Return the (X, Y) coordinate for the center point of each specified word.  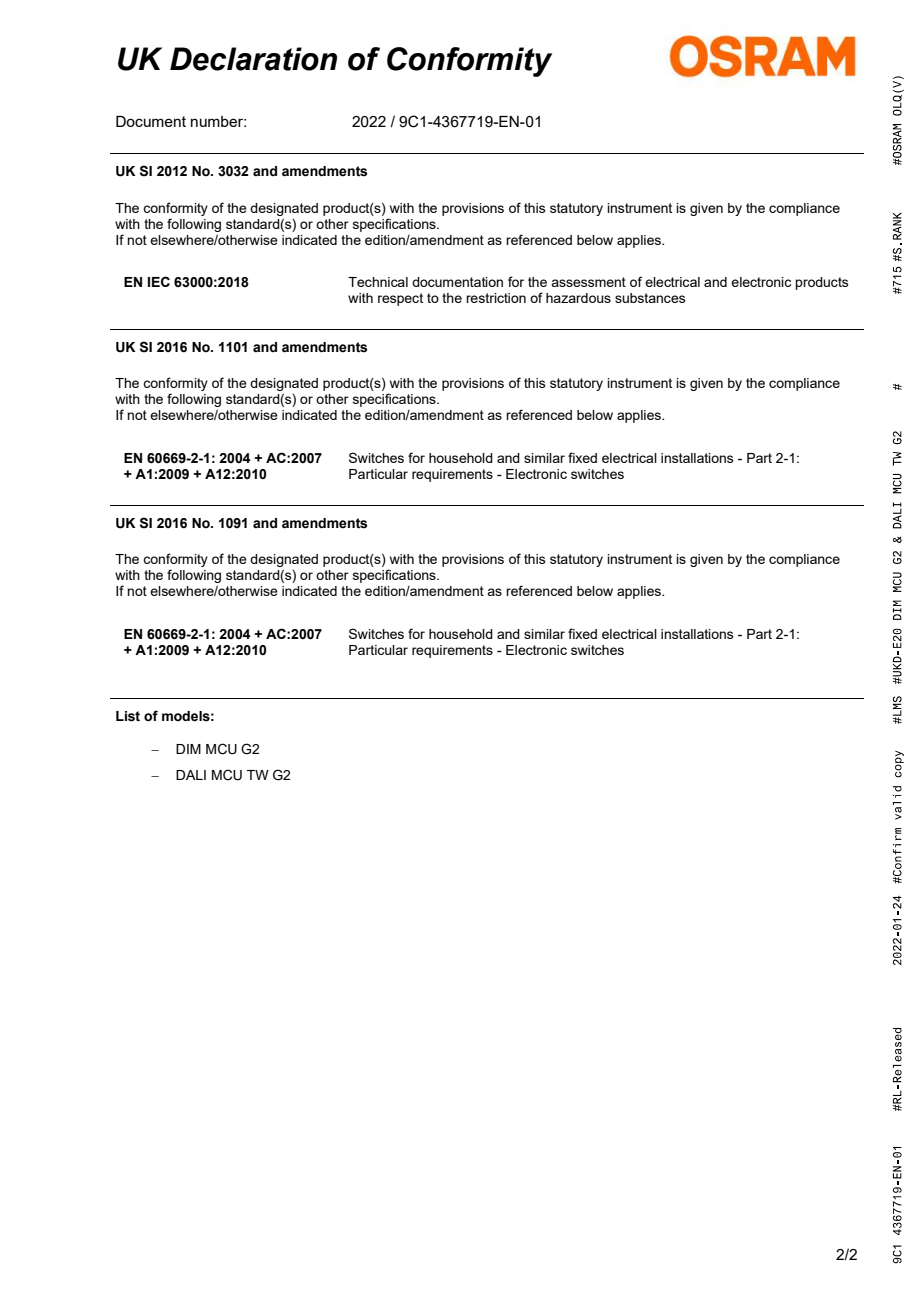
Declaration (253, 59)
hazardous (578, 298)
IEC (159, 281)
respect (400, 299)
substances (650, 298)
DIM (188, 749)
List (128, 716)
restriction (496, 298)
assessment (588, 282)
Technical (378, 282)
